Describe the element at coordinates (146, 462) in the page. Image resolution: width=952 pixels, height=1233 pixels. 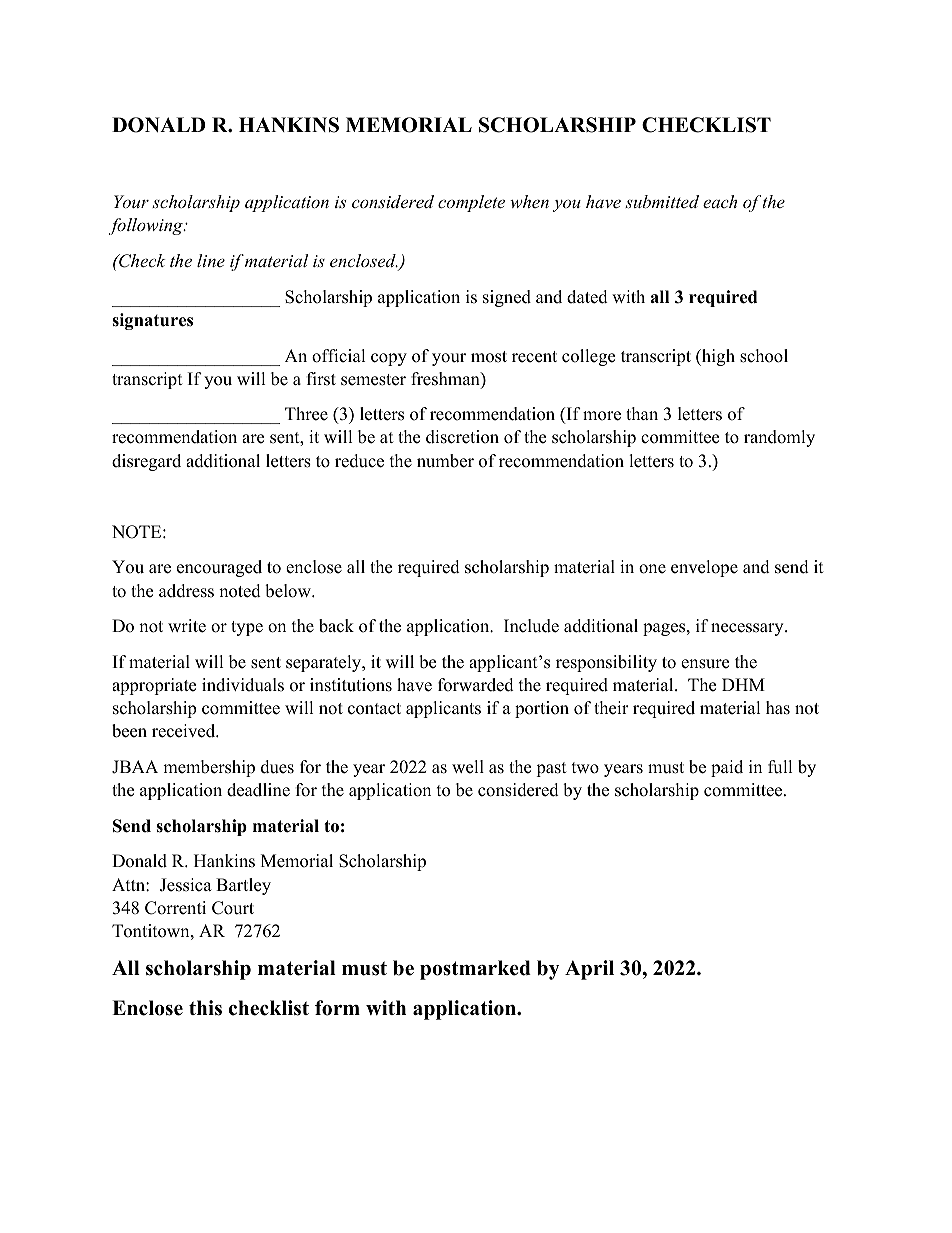
I see `disregard` at that location.
